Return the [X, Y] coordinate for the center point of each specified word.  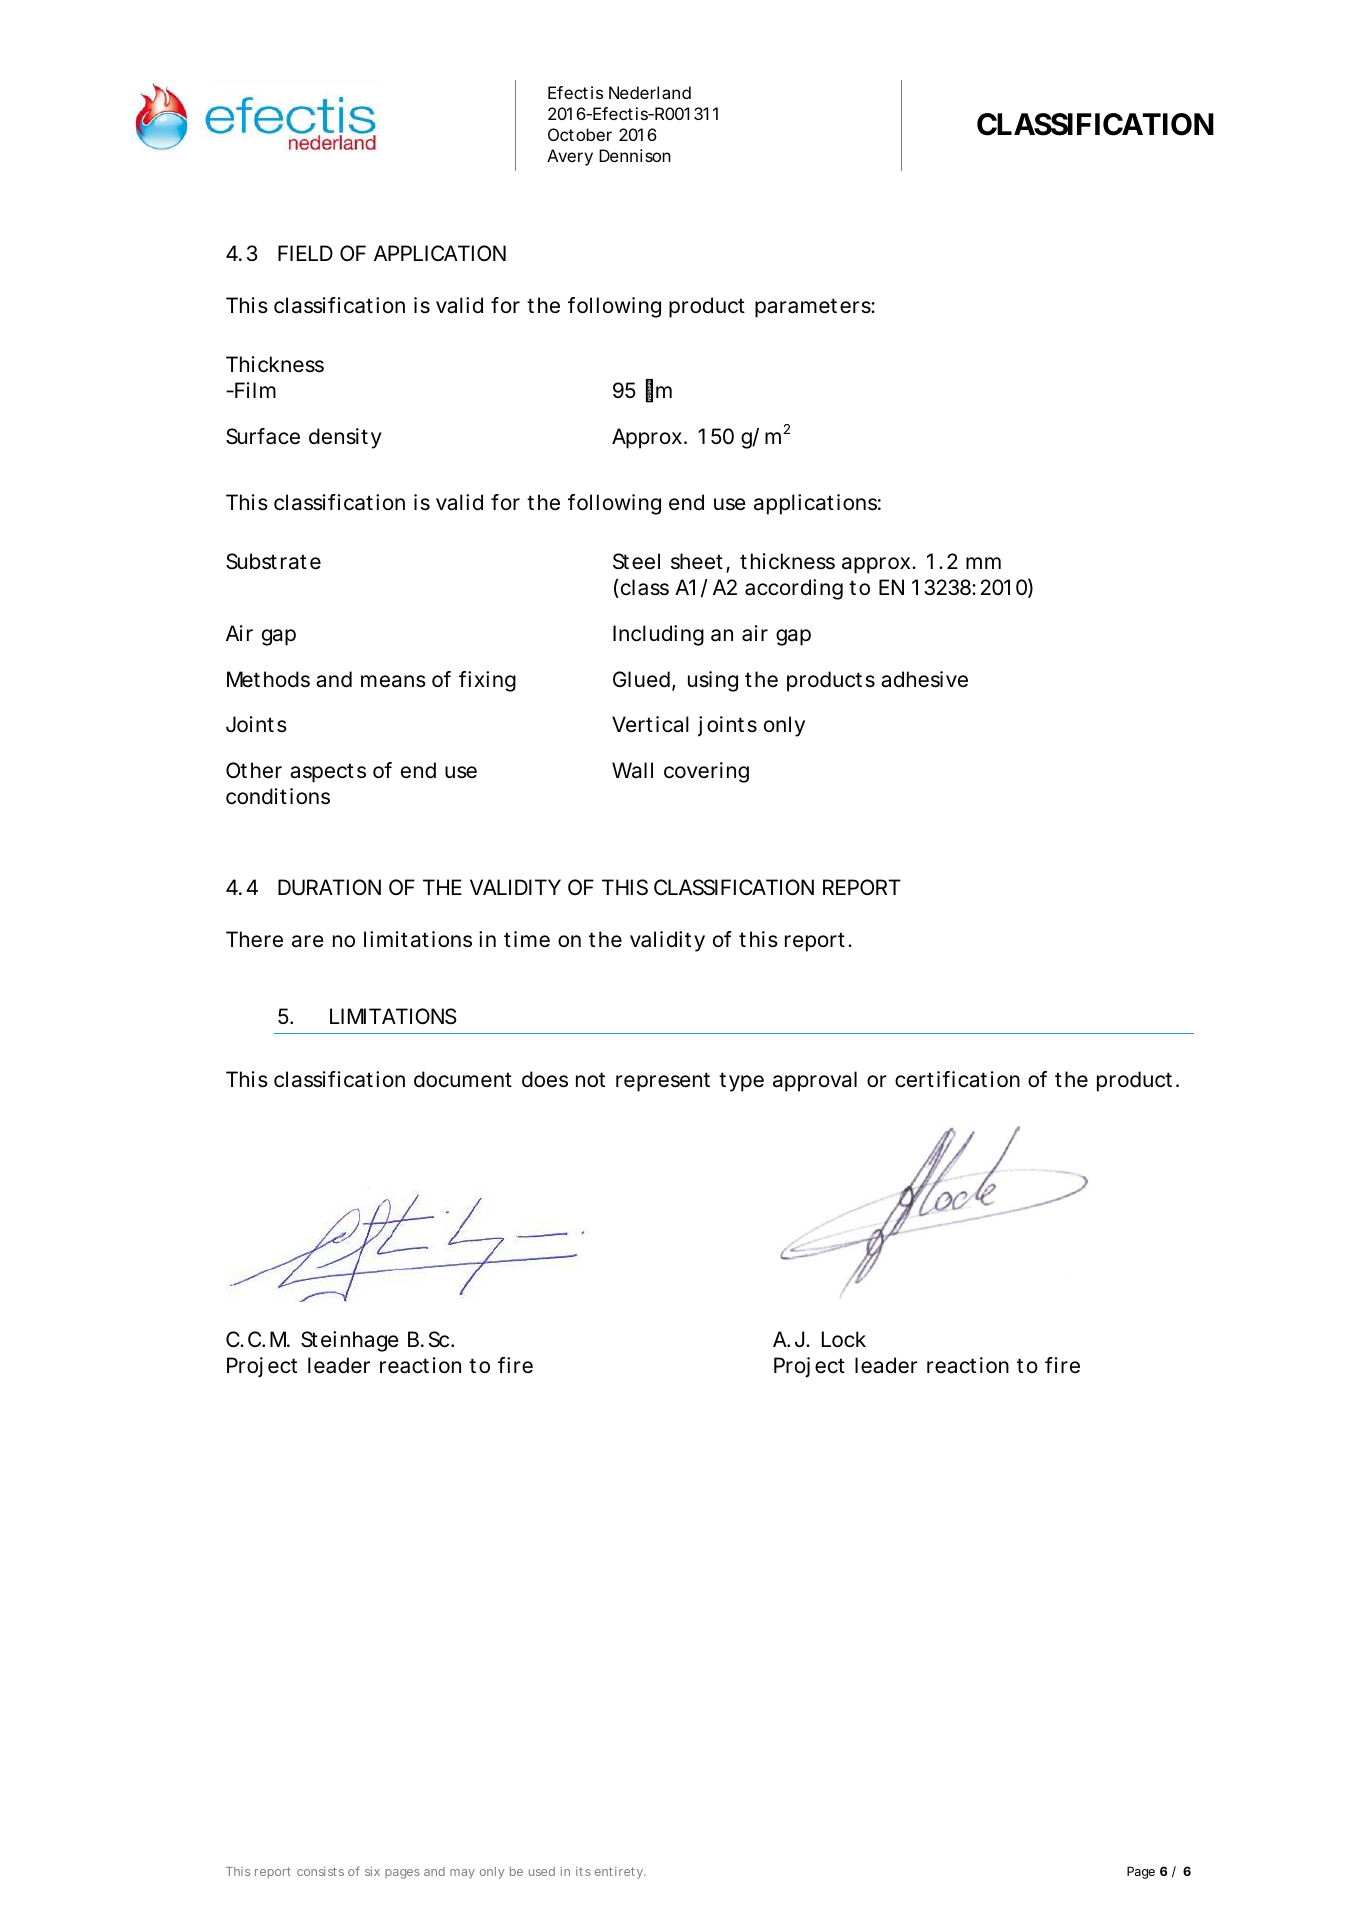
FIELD [305, 253]
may [462, 1874]
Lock [844, 1339]
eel [646, 561]
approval [815, 1081]
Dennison [635, 155]
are [308, 941]
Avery [570, 157]
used [542, 1871]
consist [317, 1871]
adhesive [924, 679]
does [545, 1079]
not [590, 1079]
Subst [251, 561]
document [463, 1079]
